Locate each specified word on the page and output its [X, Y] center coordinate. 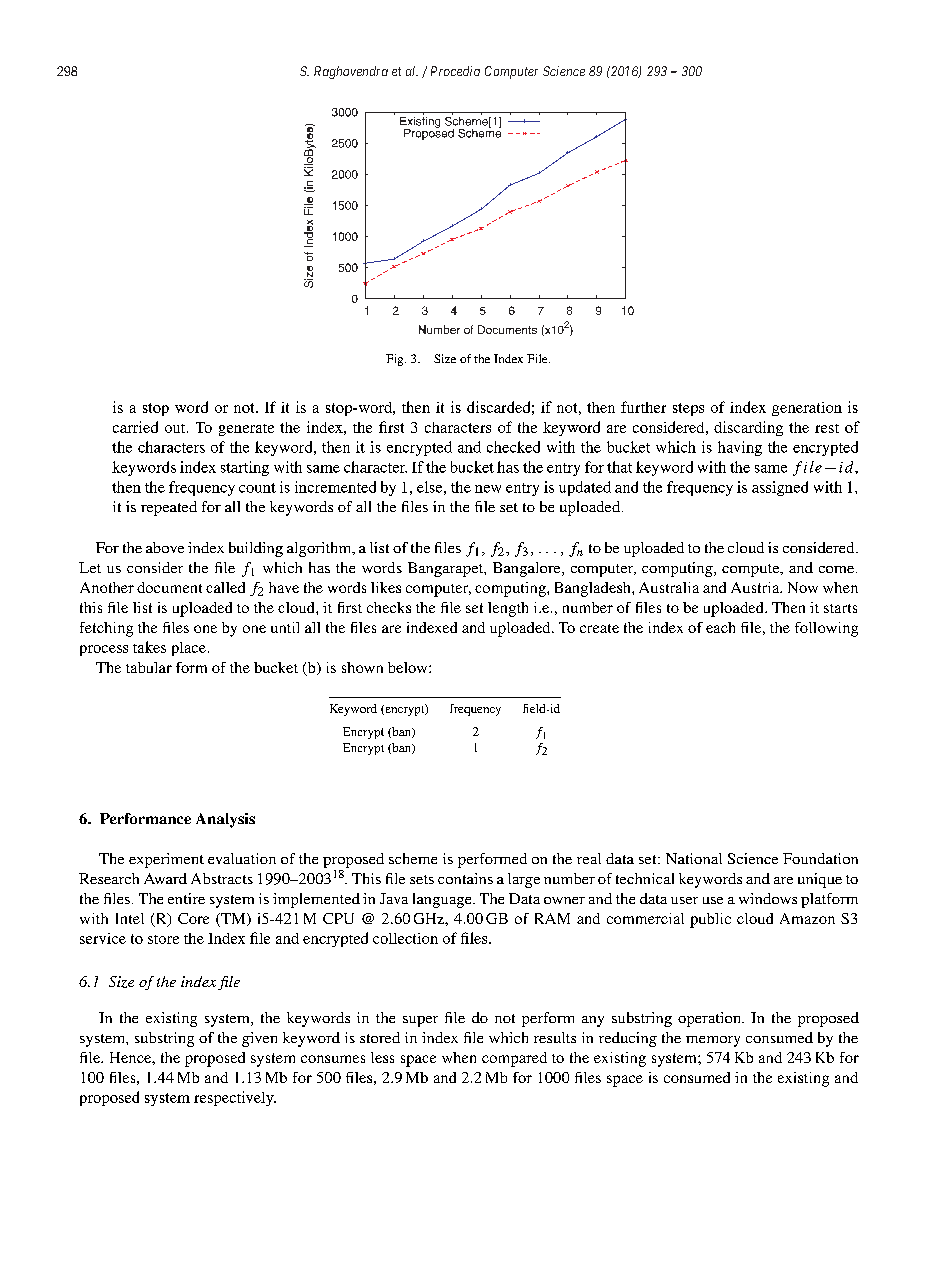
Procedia [455, 71]
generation [807, 409]
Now [803, 587]
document [169, 587]
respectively [235, 1098]
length [508, 609]
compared [514, 1059]
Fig [396, 360]
